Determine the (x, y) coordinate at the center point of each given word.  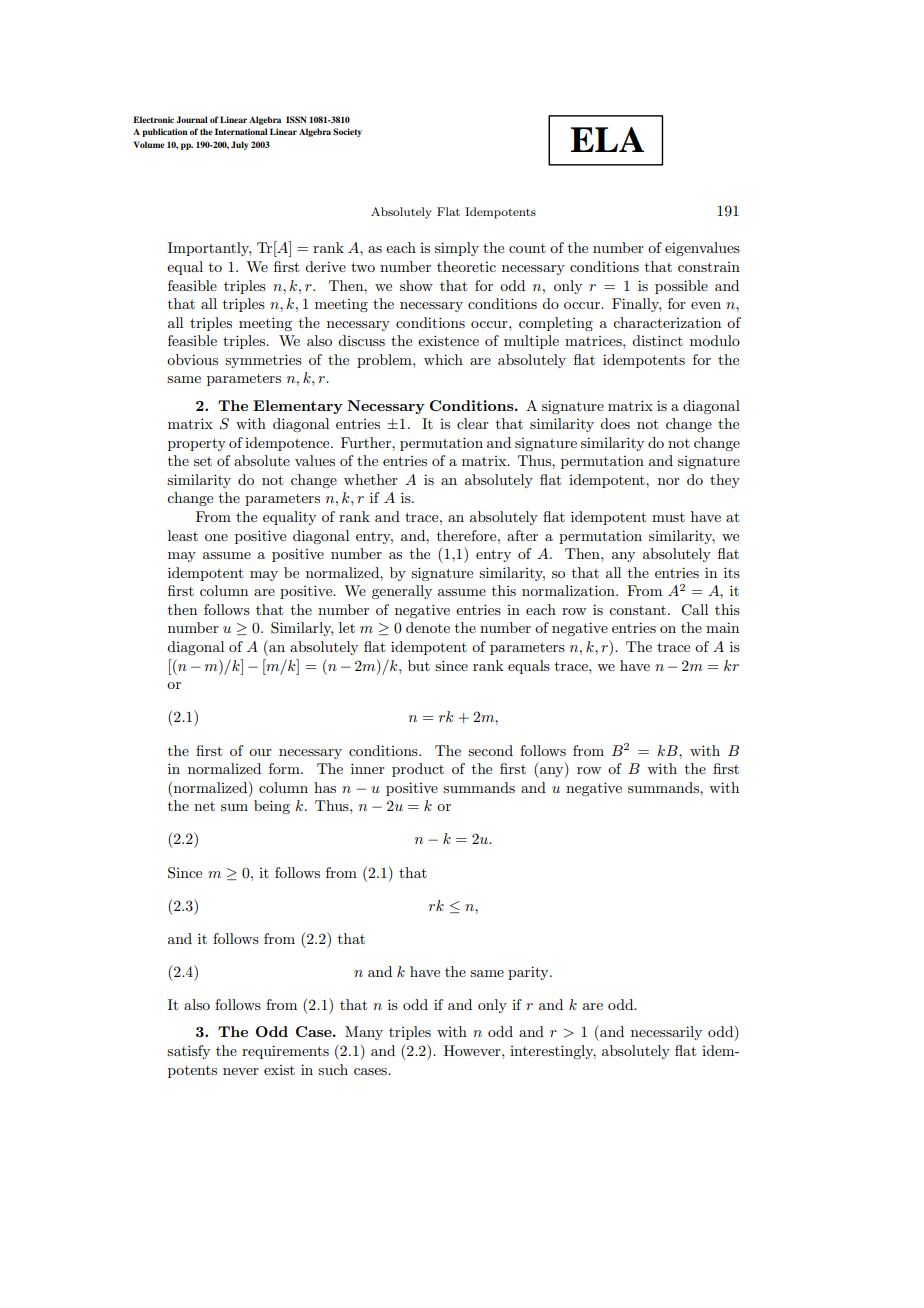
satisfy (188, 1052)
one (216, 537)
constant (639, 610)
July (239, 145)
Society (347, 132)
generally (402, 592)
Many (364, 1033)
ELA (607, 139)
